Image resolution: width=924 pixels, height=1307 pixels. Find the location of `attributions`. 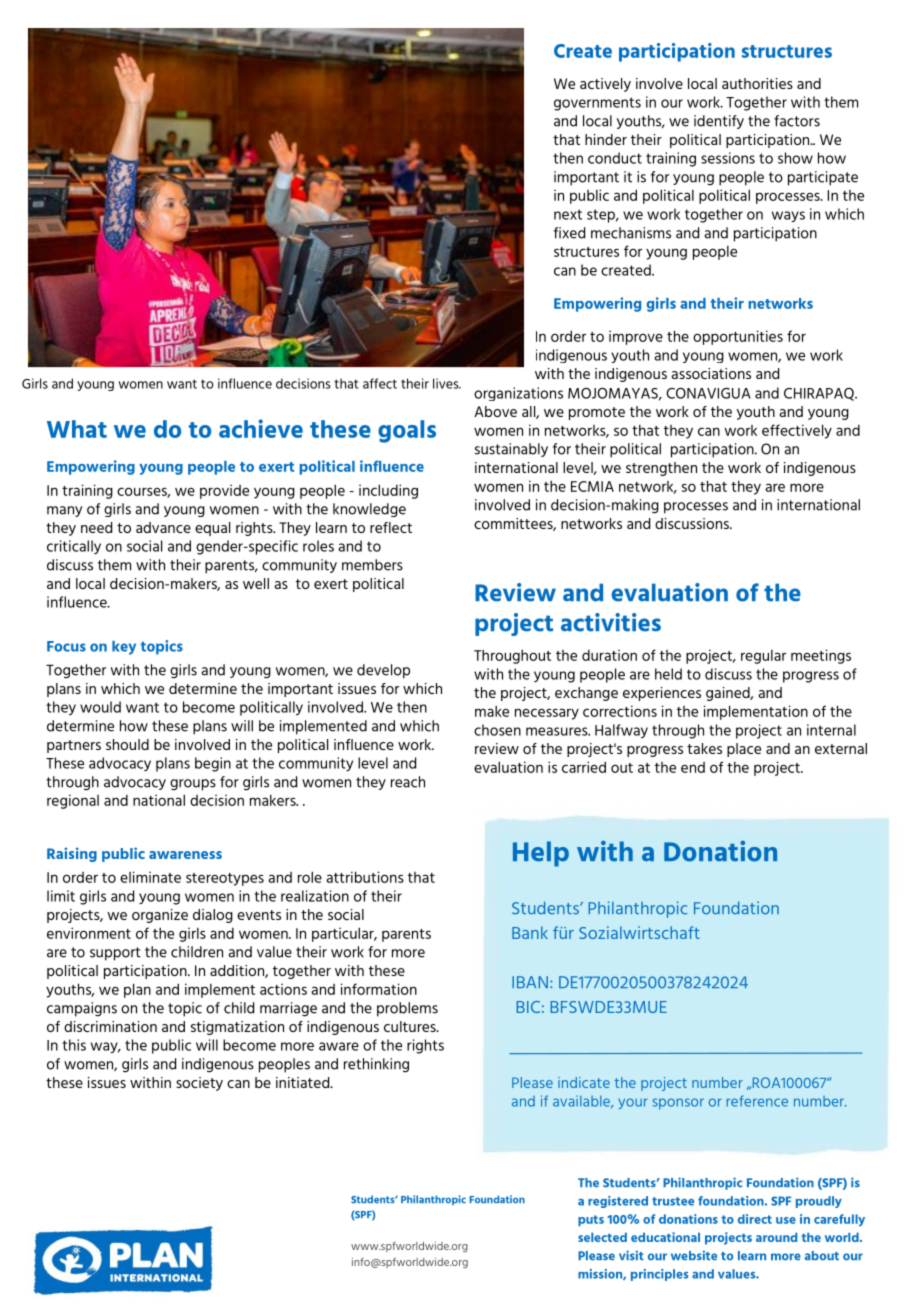

attributions is located at coordinates (365, 877).
